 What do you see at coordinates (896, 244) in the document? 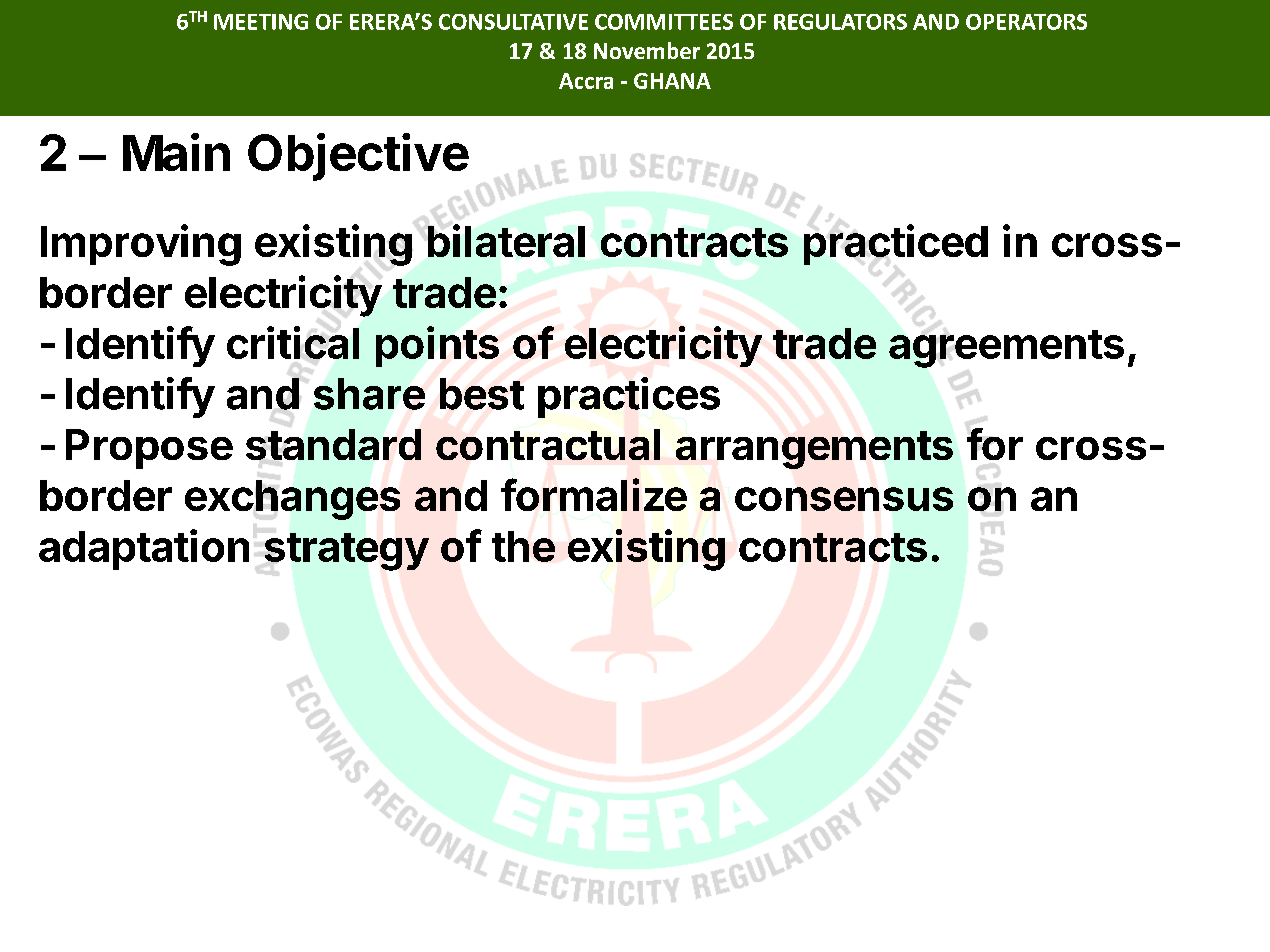
I see `practiced` at bounding box center [896, 244].
